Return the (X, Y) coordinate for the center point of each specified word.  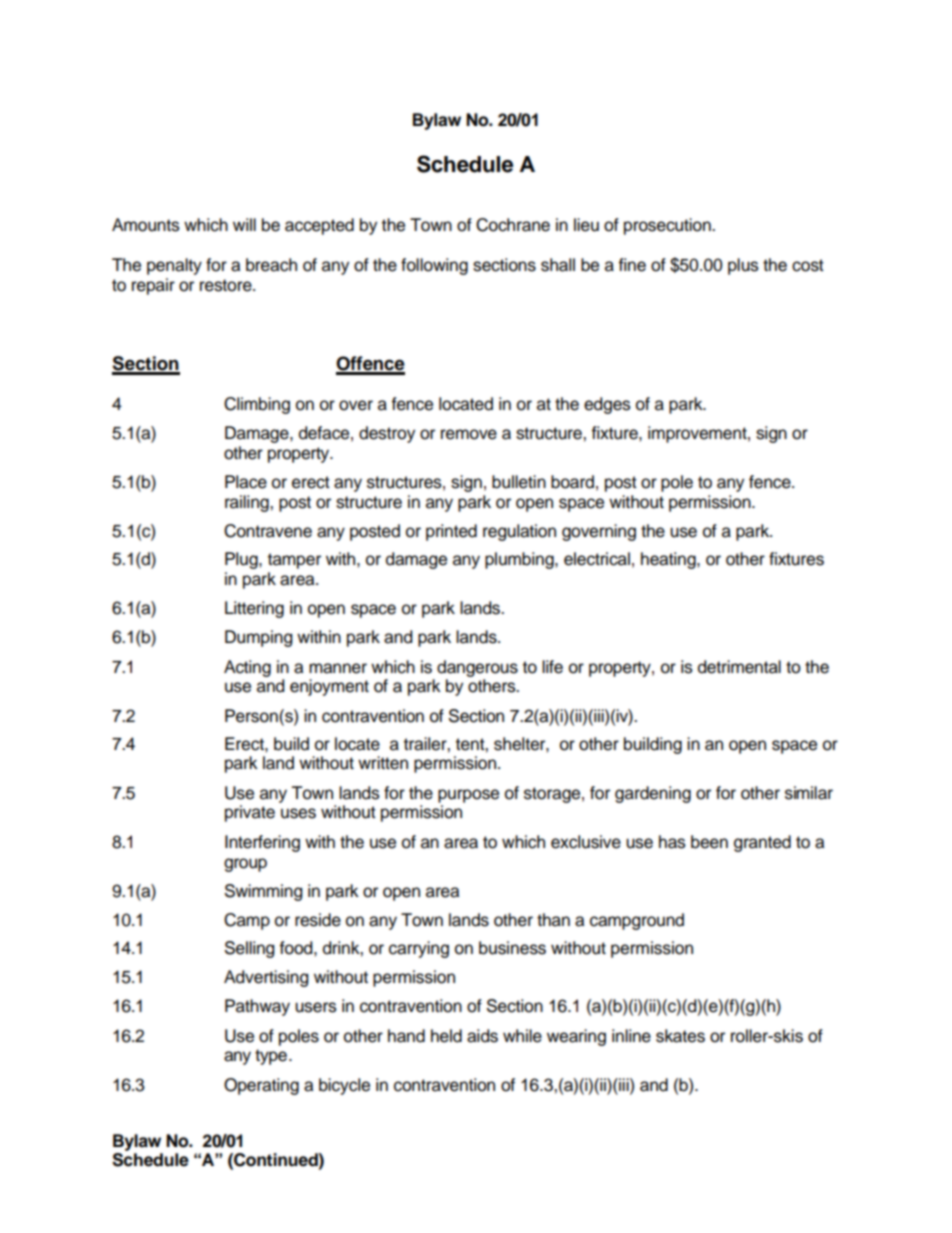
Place (246, 482)
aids (482, 1036)
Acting (247, 668)
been (709, 842)
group (245, 865)
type (271, 1057)
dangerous (477, 668)
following (434, 266)
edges (607, 405)
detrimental (739, 667)
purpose (468, 796)
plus (743, 266)
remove (469, 434)
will (244, 224)
